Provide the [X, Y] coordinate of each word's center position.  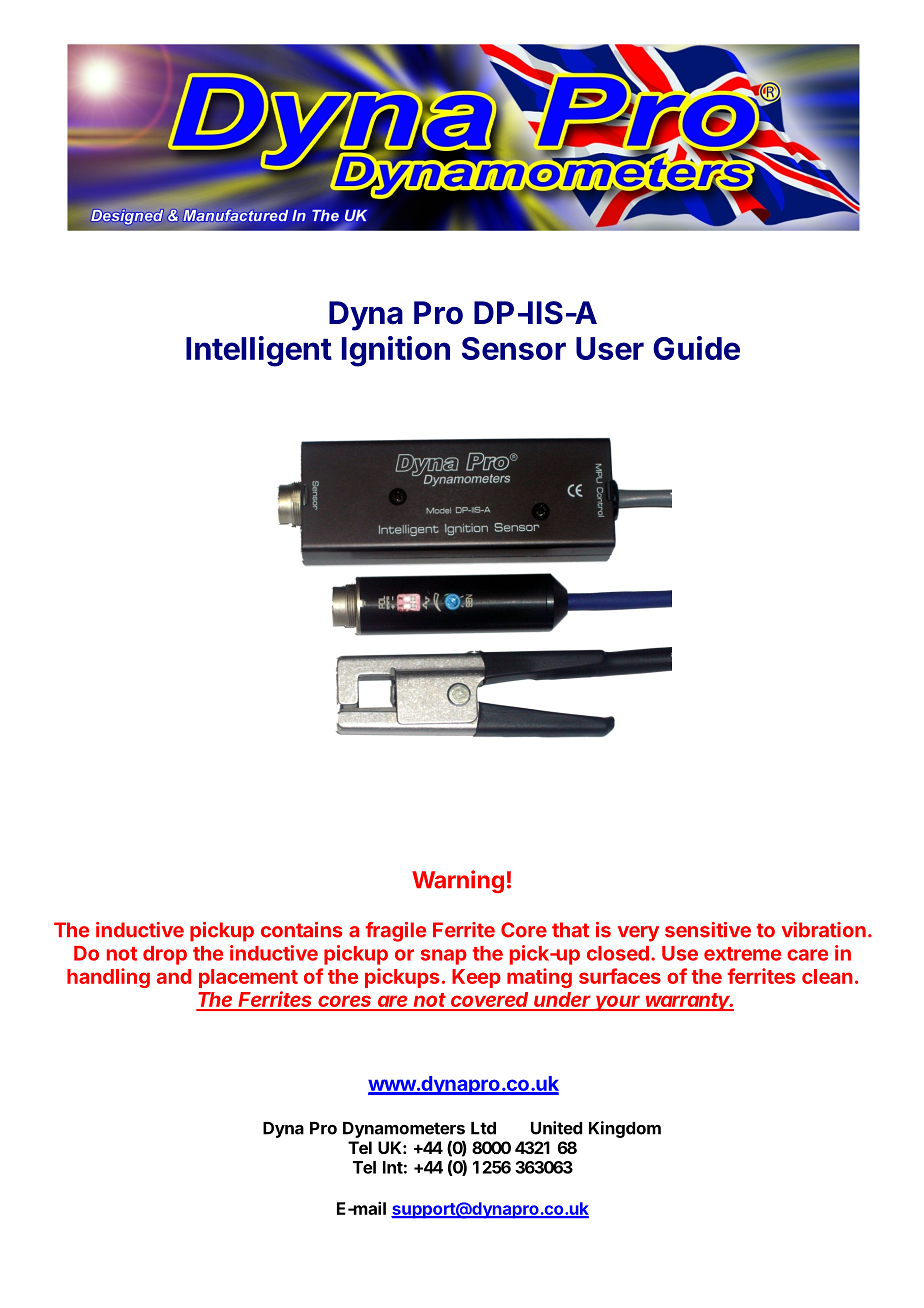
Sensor [514, 348]
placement [248, 978]
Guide [696, 348]
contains [301, 930]
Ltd [483, 1128]
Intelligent [259, 351]
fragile [395, 932]
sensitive [708, 930]
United [556, 1128]
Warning [458, 881]
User [610, 348]
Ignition [396, 351]
